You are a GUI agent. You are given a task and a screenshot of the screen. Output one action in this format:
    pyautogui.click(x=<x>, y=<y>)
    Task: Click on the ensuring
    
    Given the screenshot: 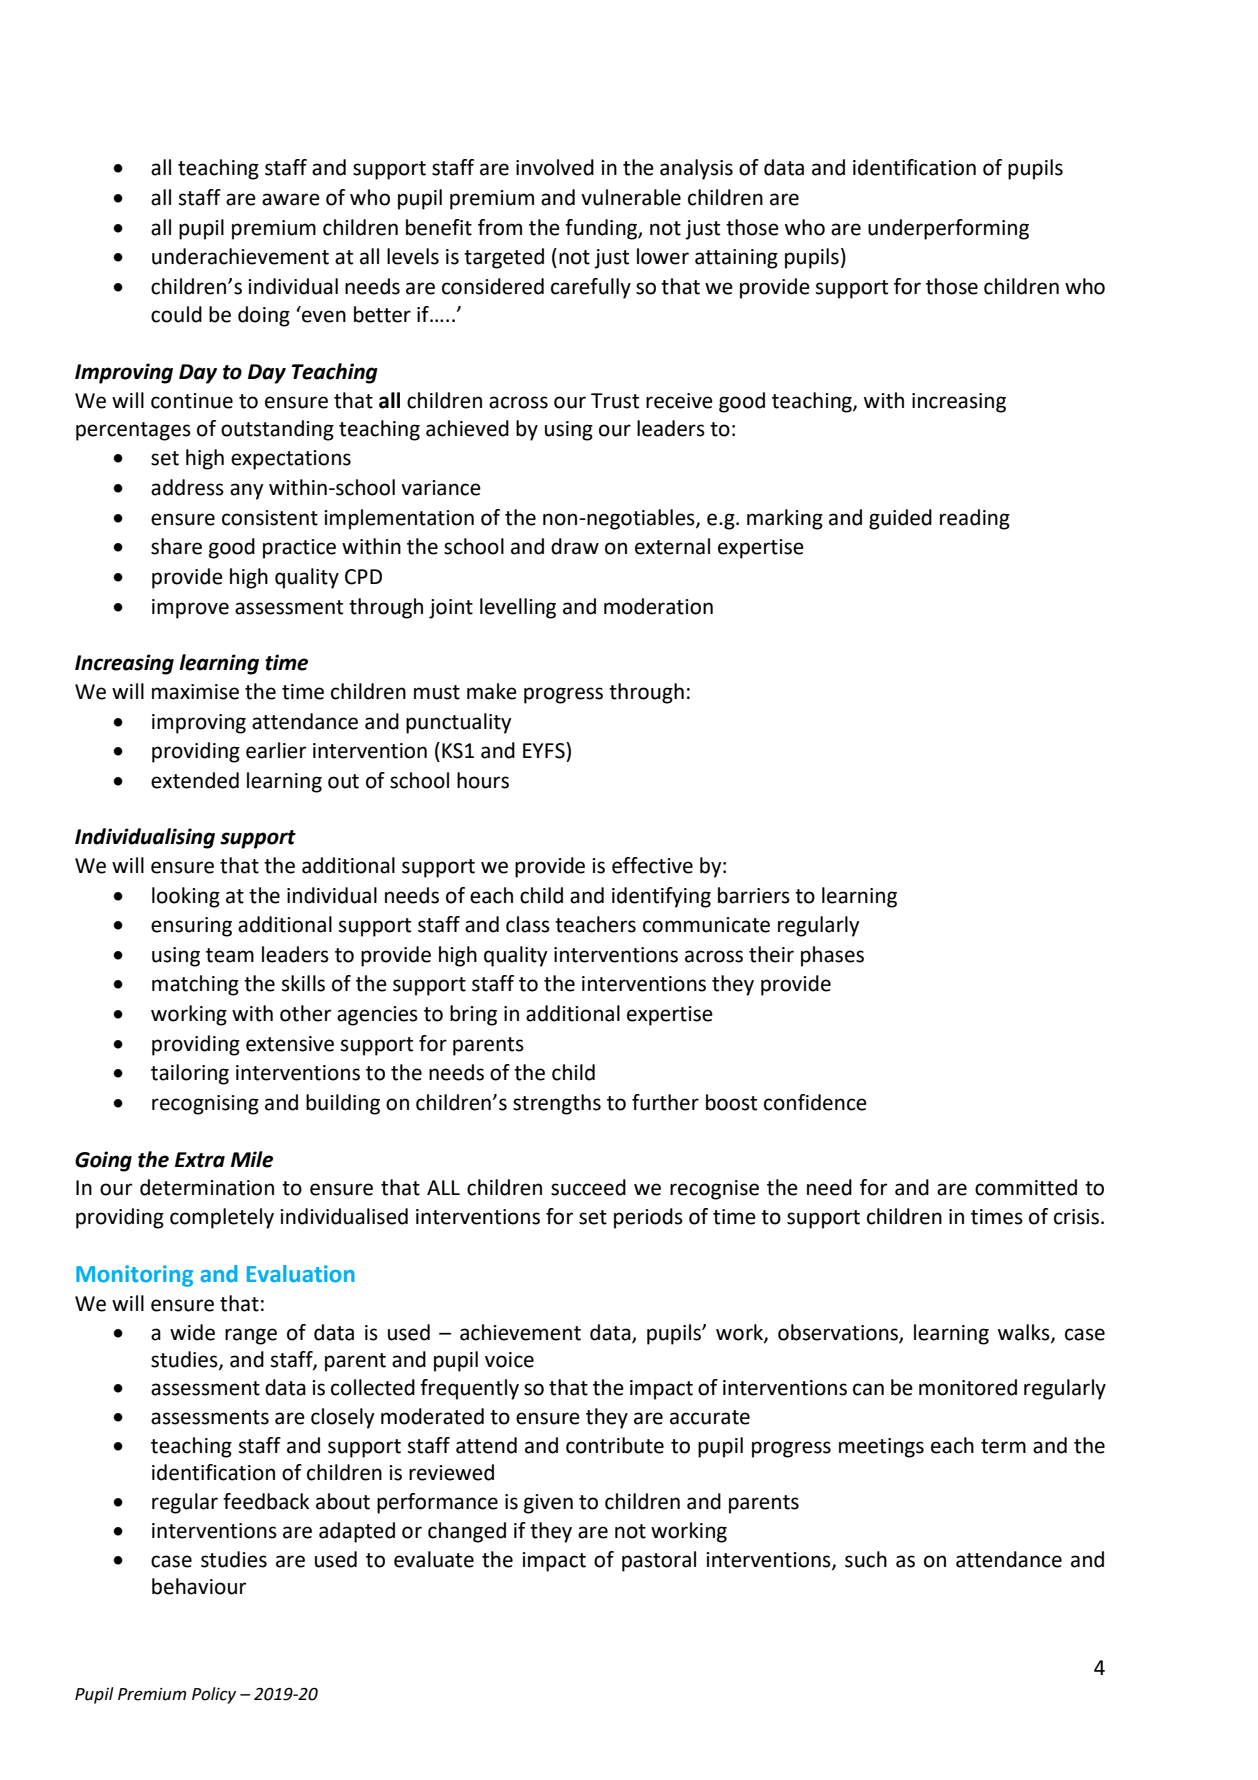 What is the action you would take?
    pyautogui.click(x=191, y=927)
